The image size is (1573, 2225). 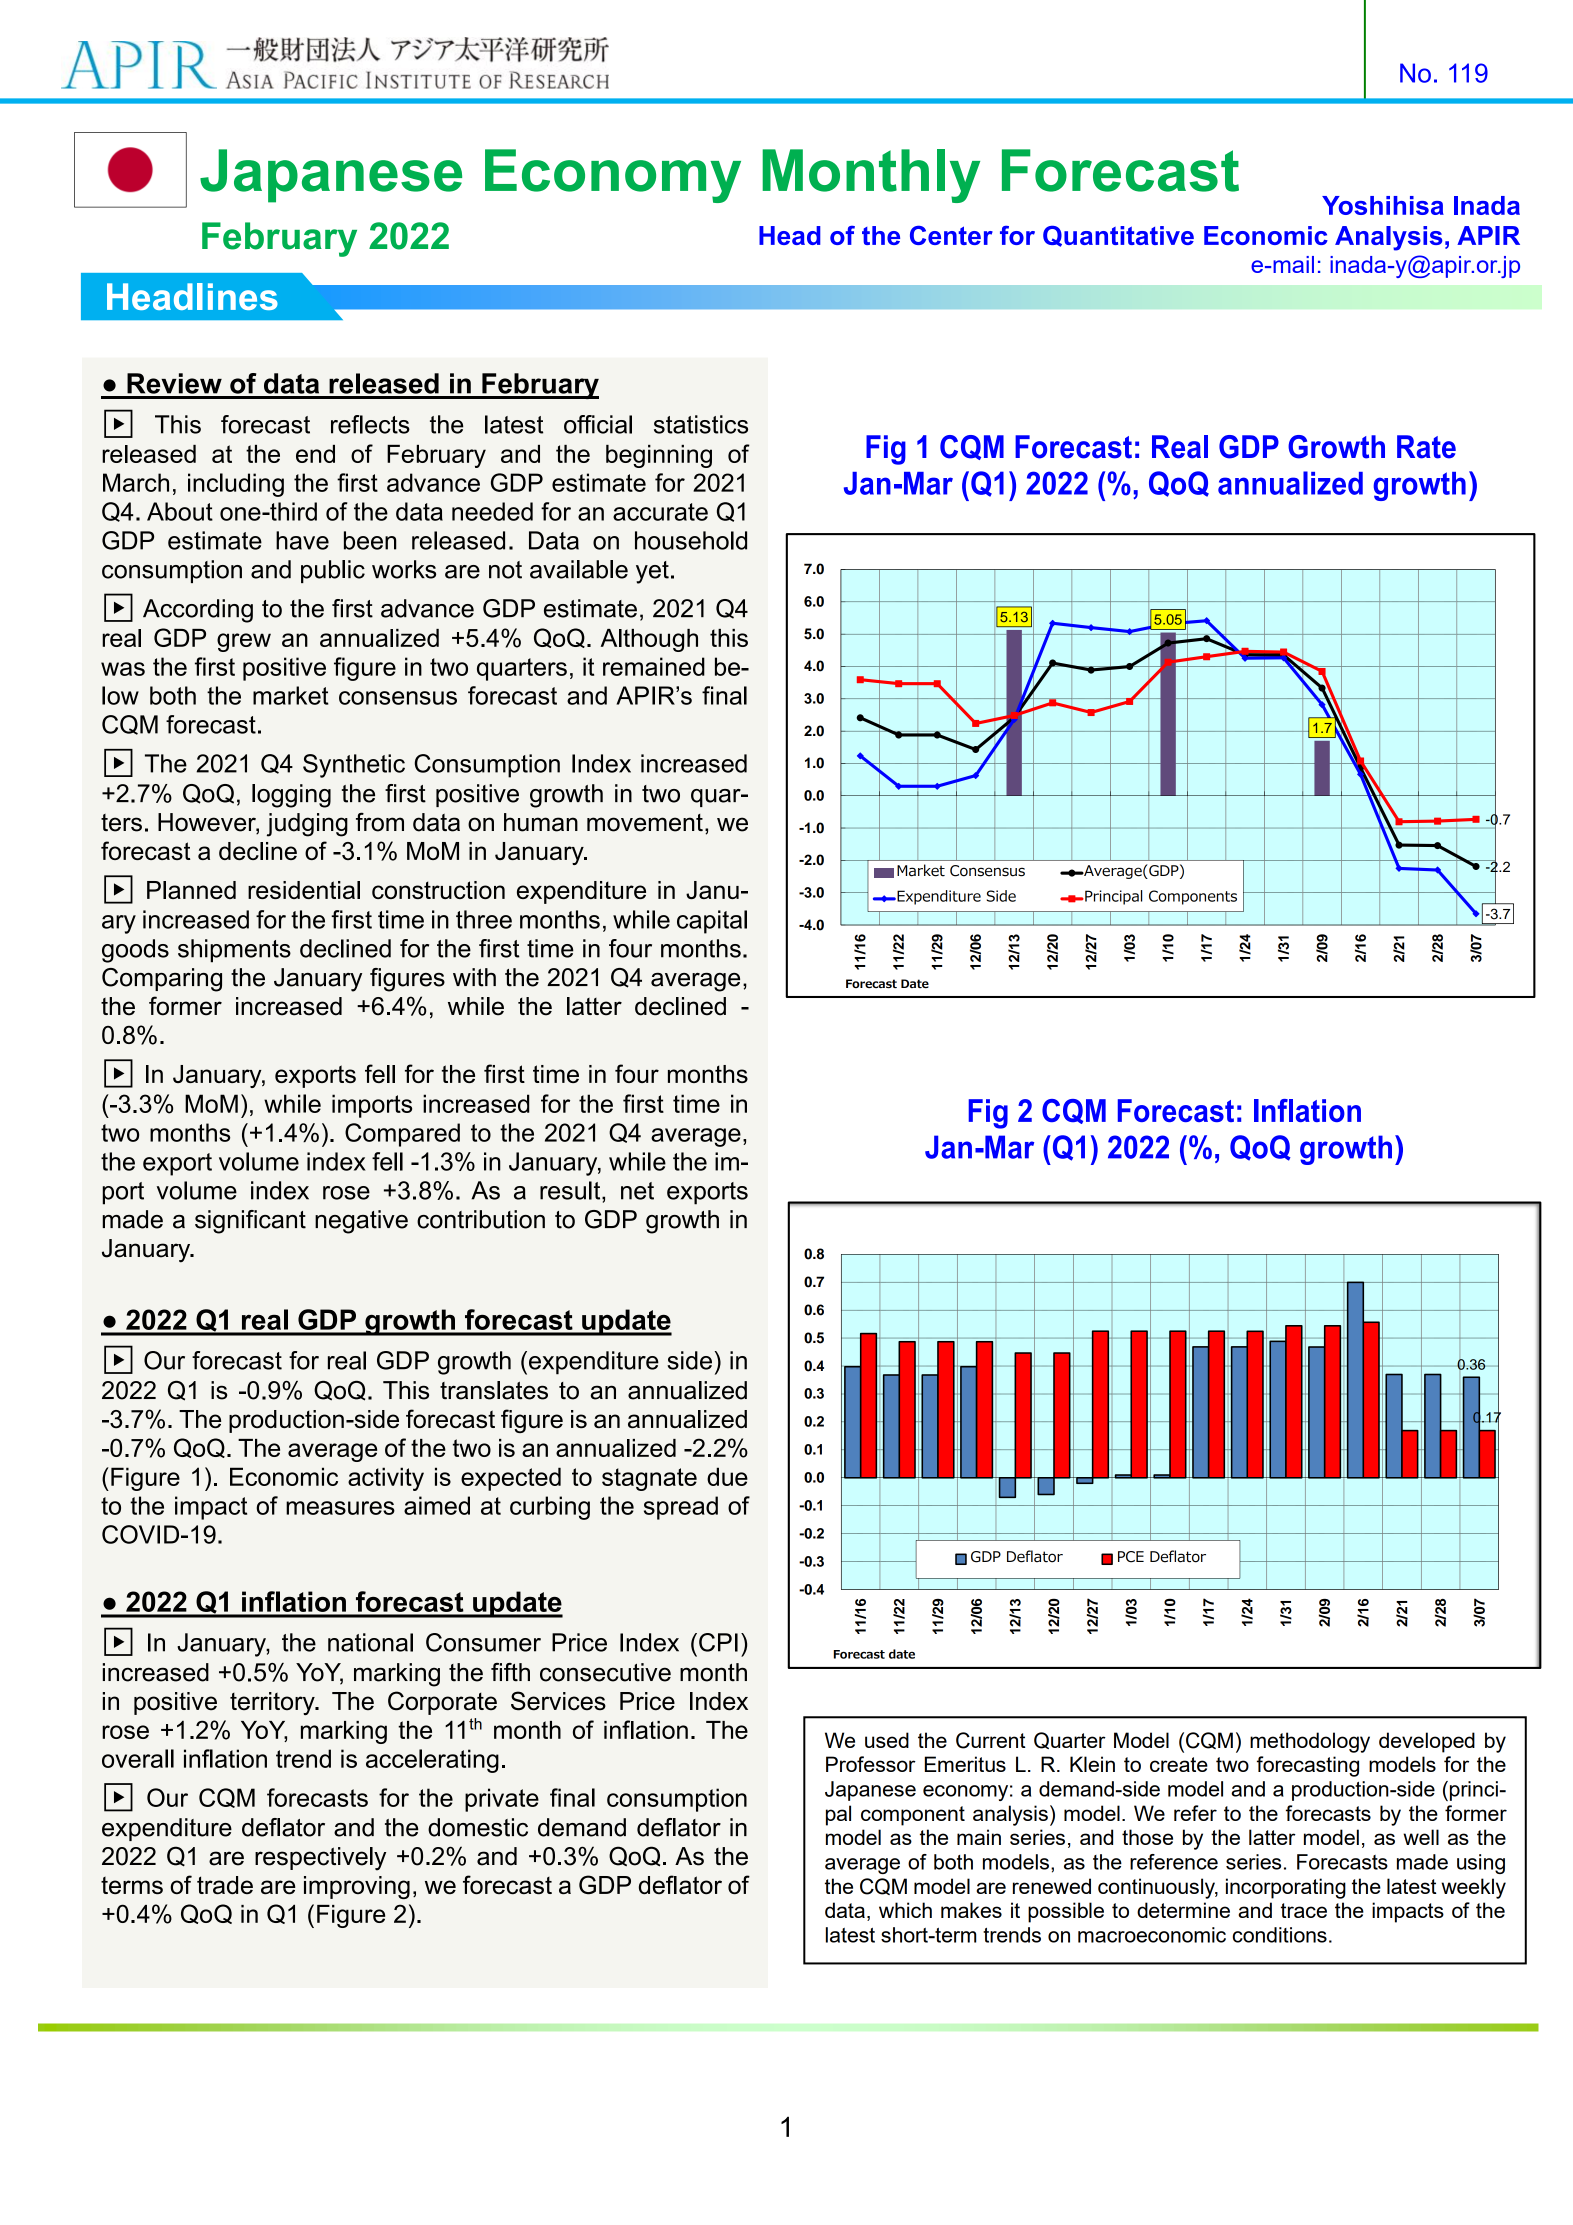 What do you see at coordinates (712, 922) in the document?
I see `capital` at bounding box center [712, 922].
